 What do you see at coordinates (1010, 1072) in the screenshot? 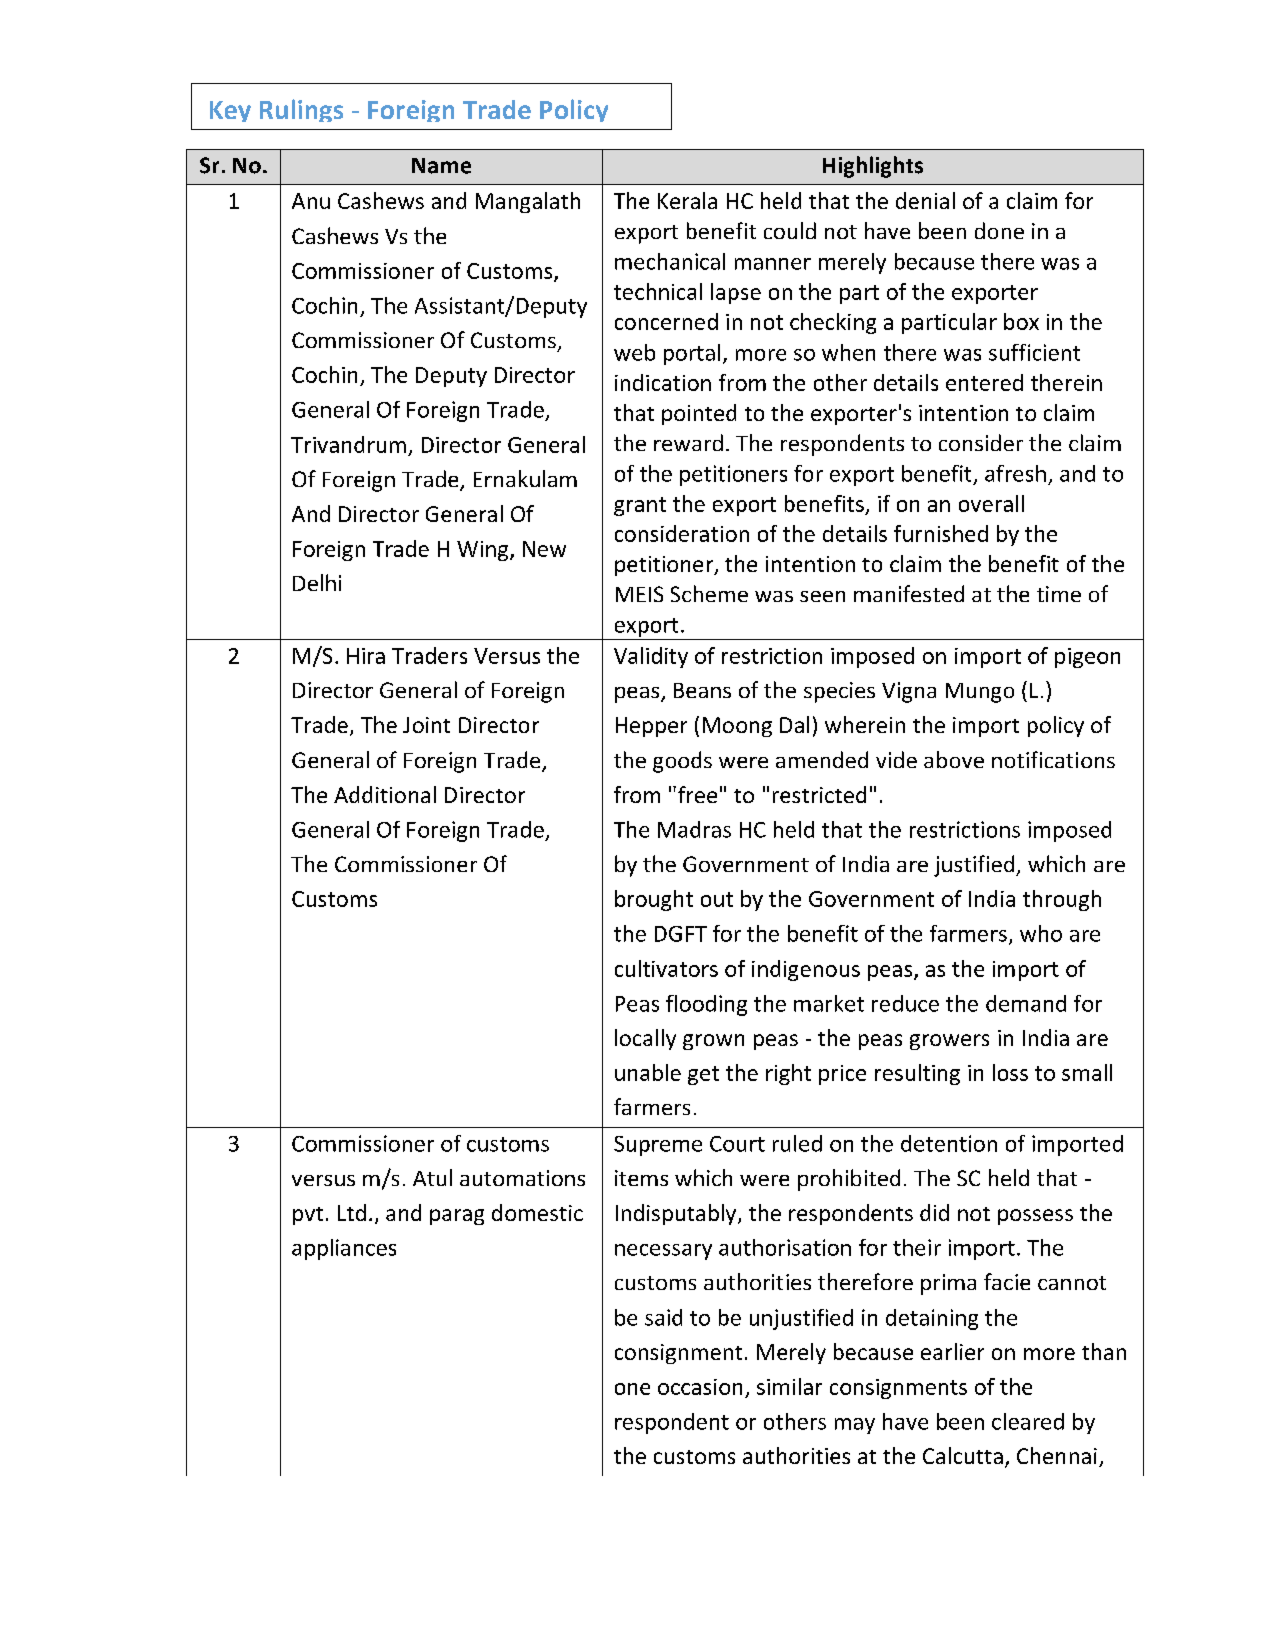
I see `loss` at bounding box center [1010, 1072].
